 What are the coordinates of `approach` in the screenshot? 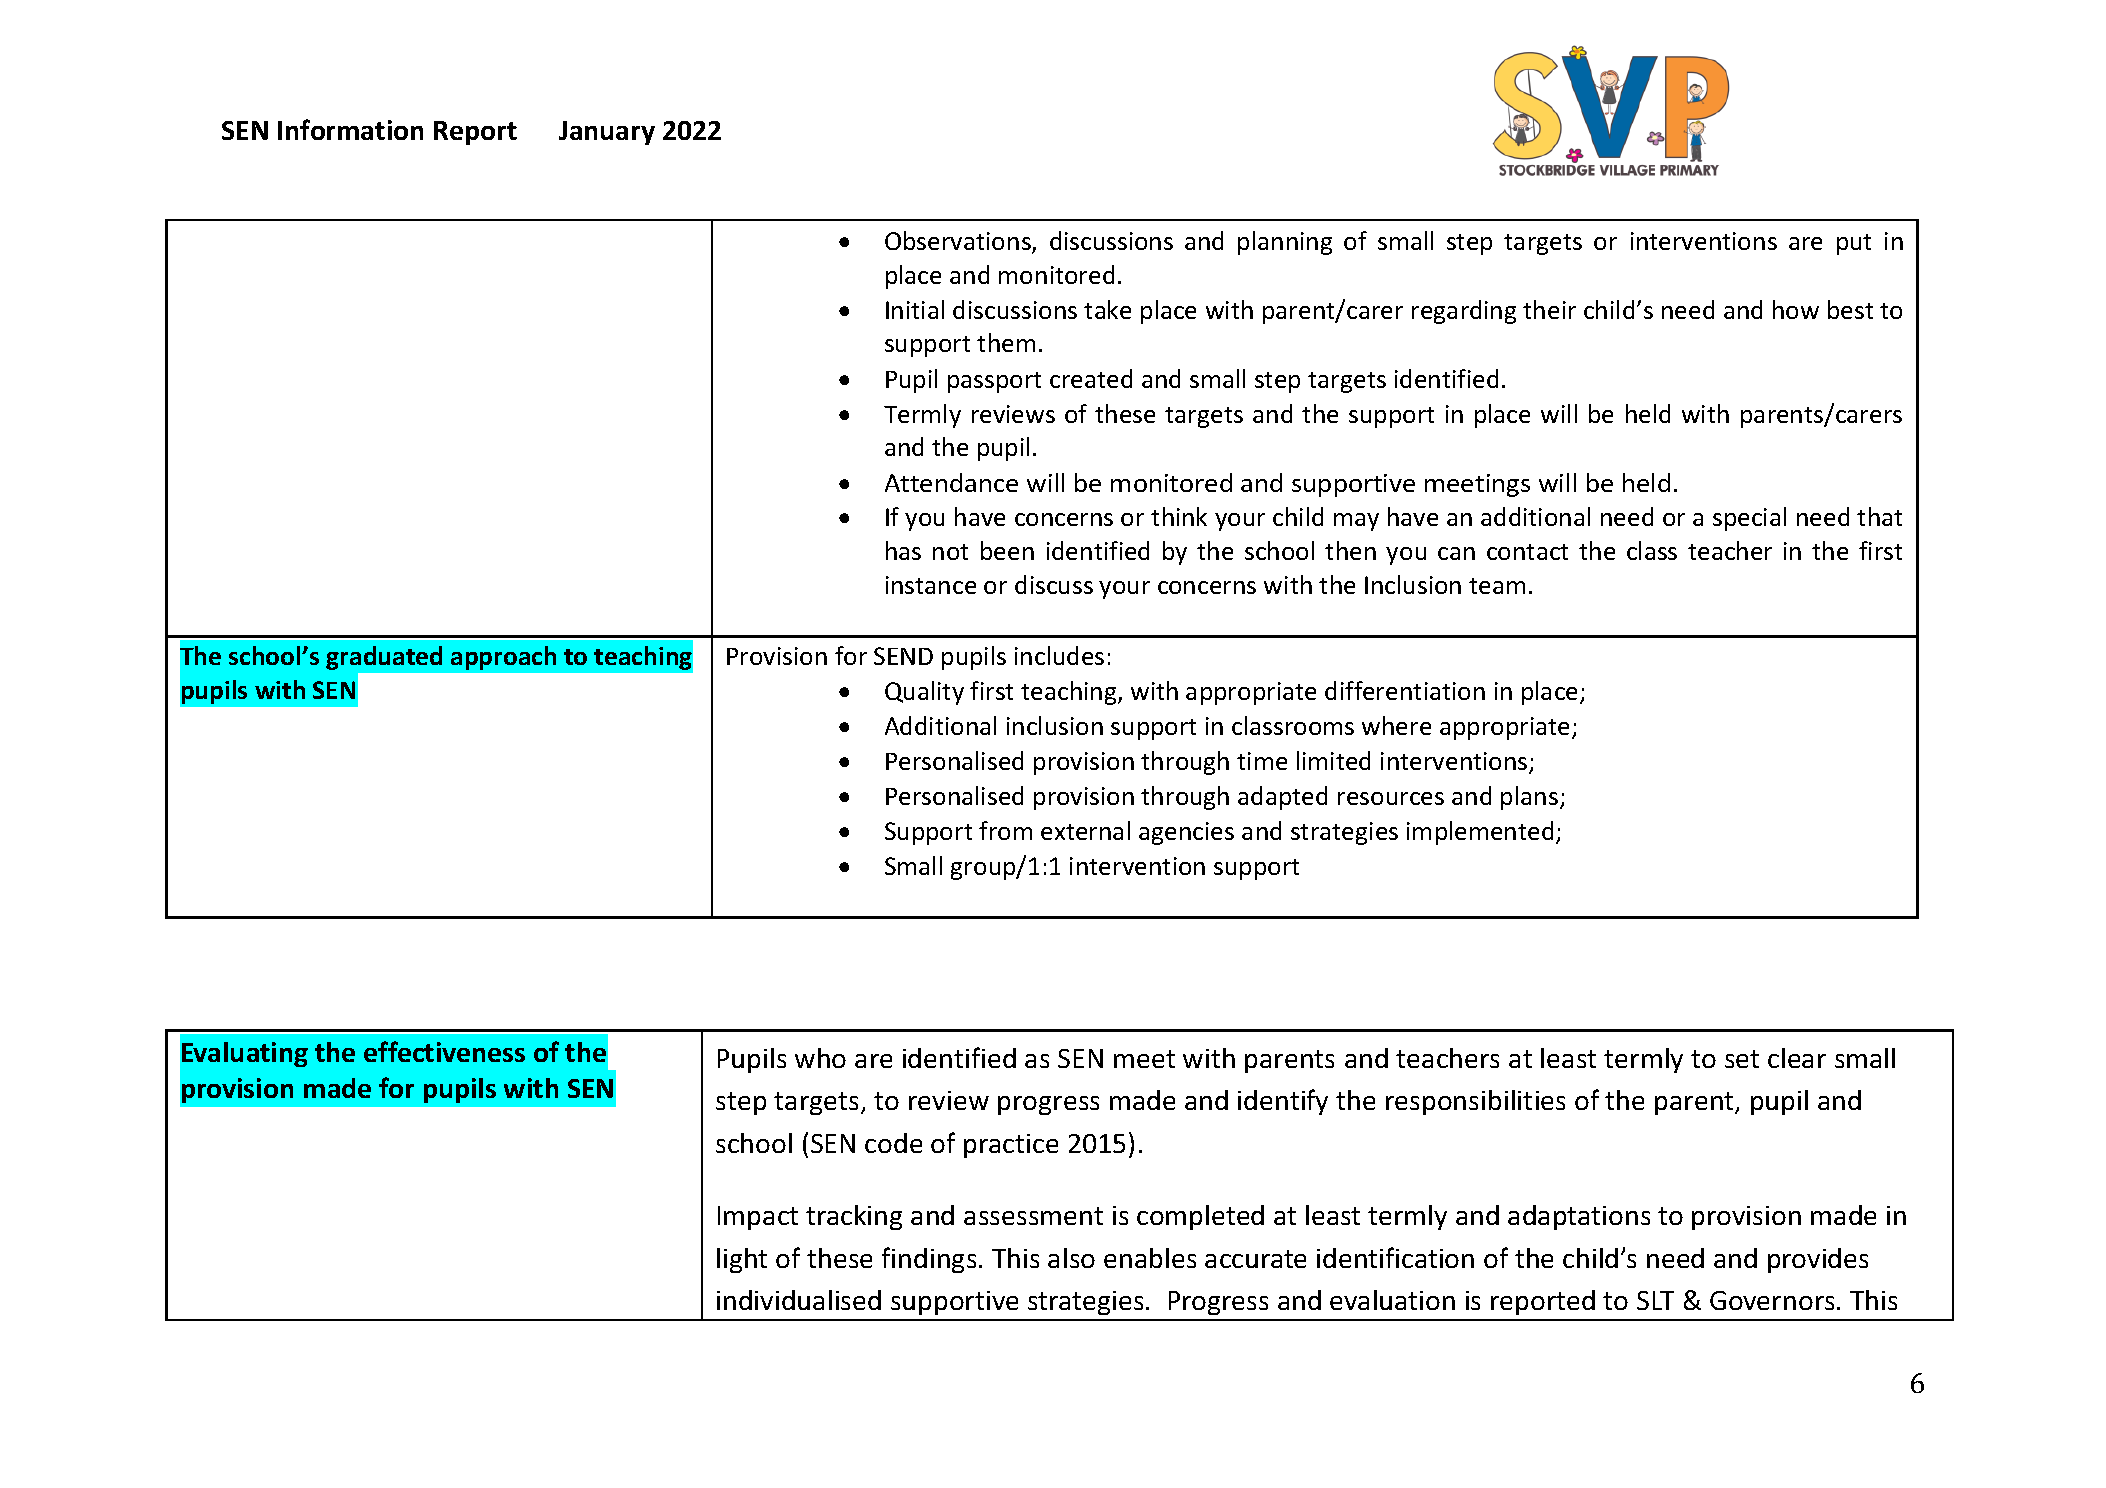 It's located at (503, 658).
